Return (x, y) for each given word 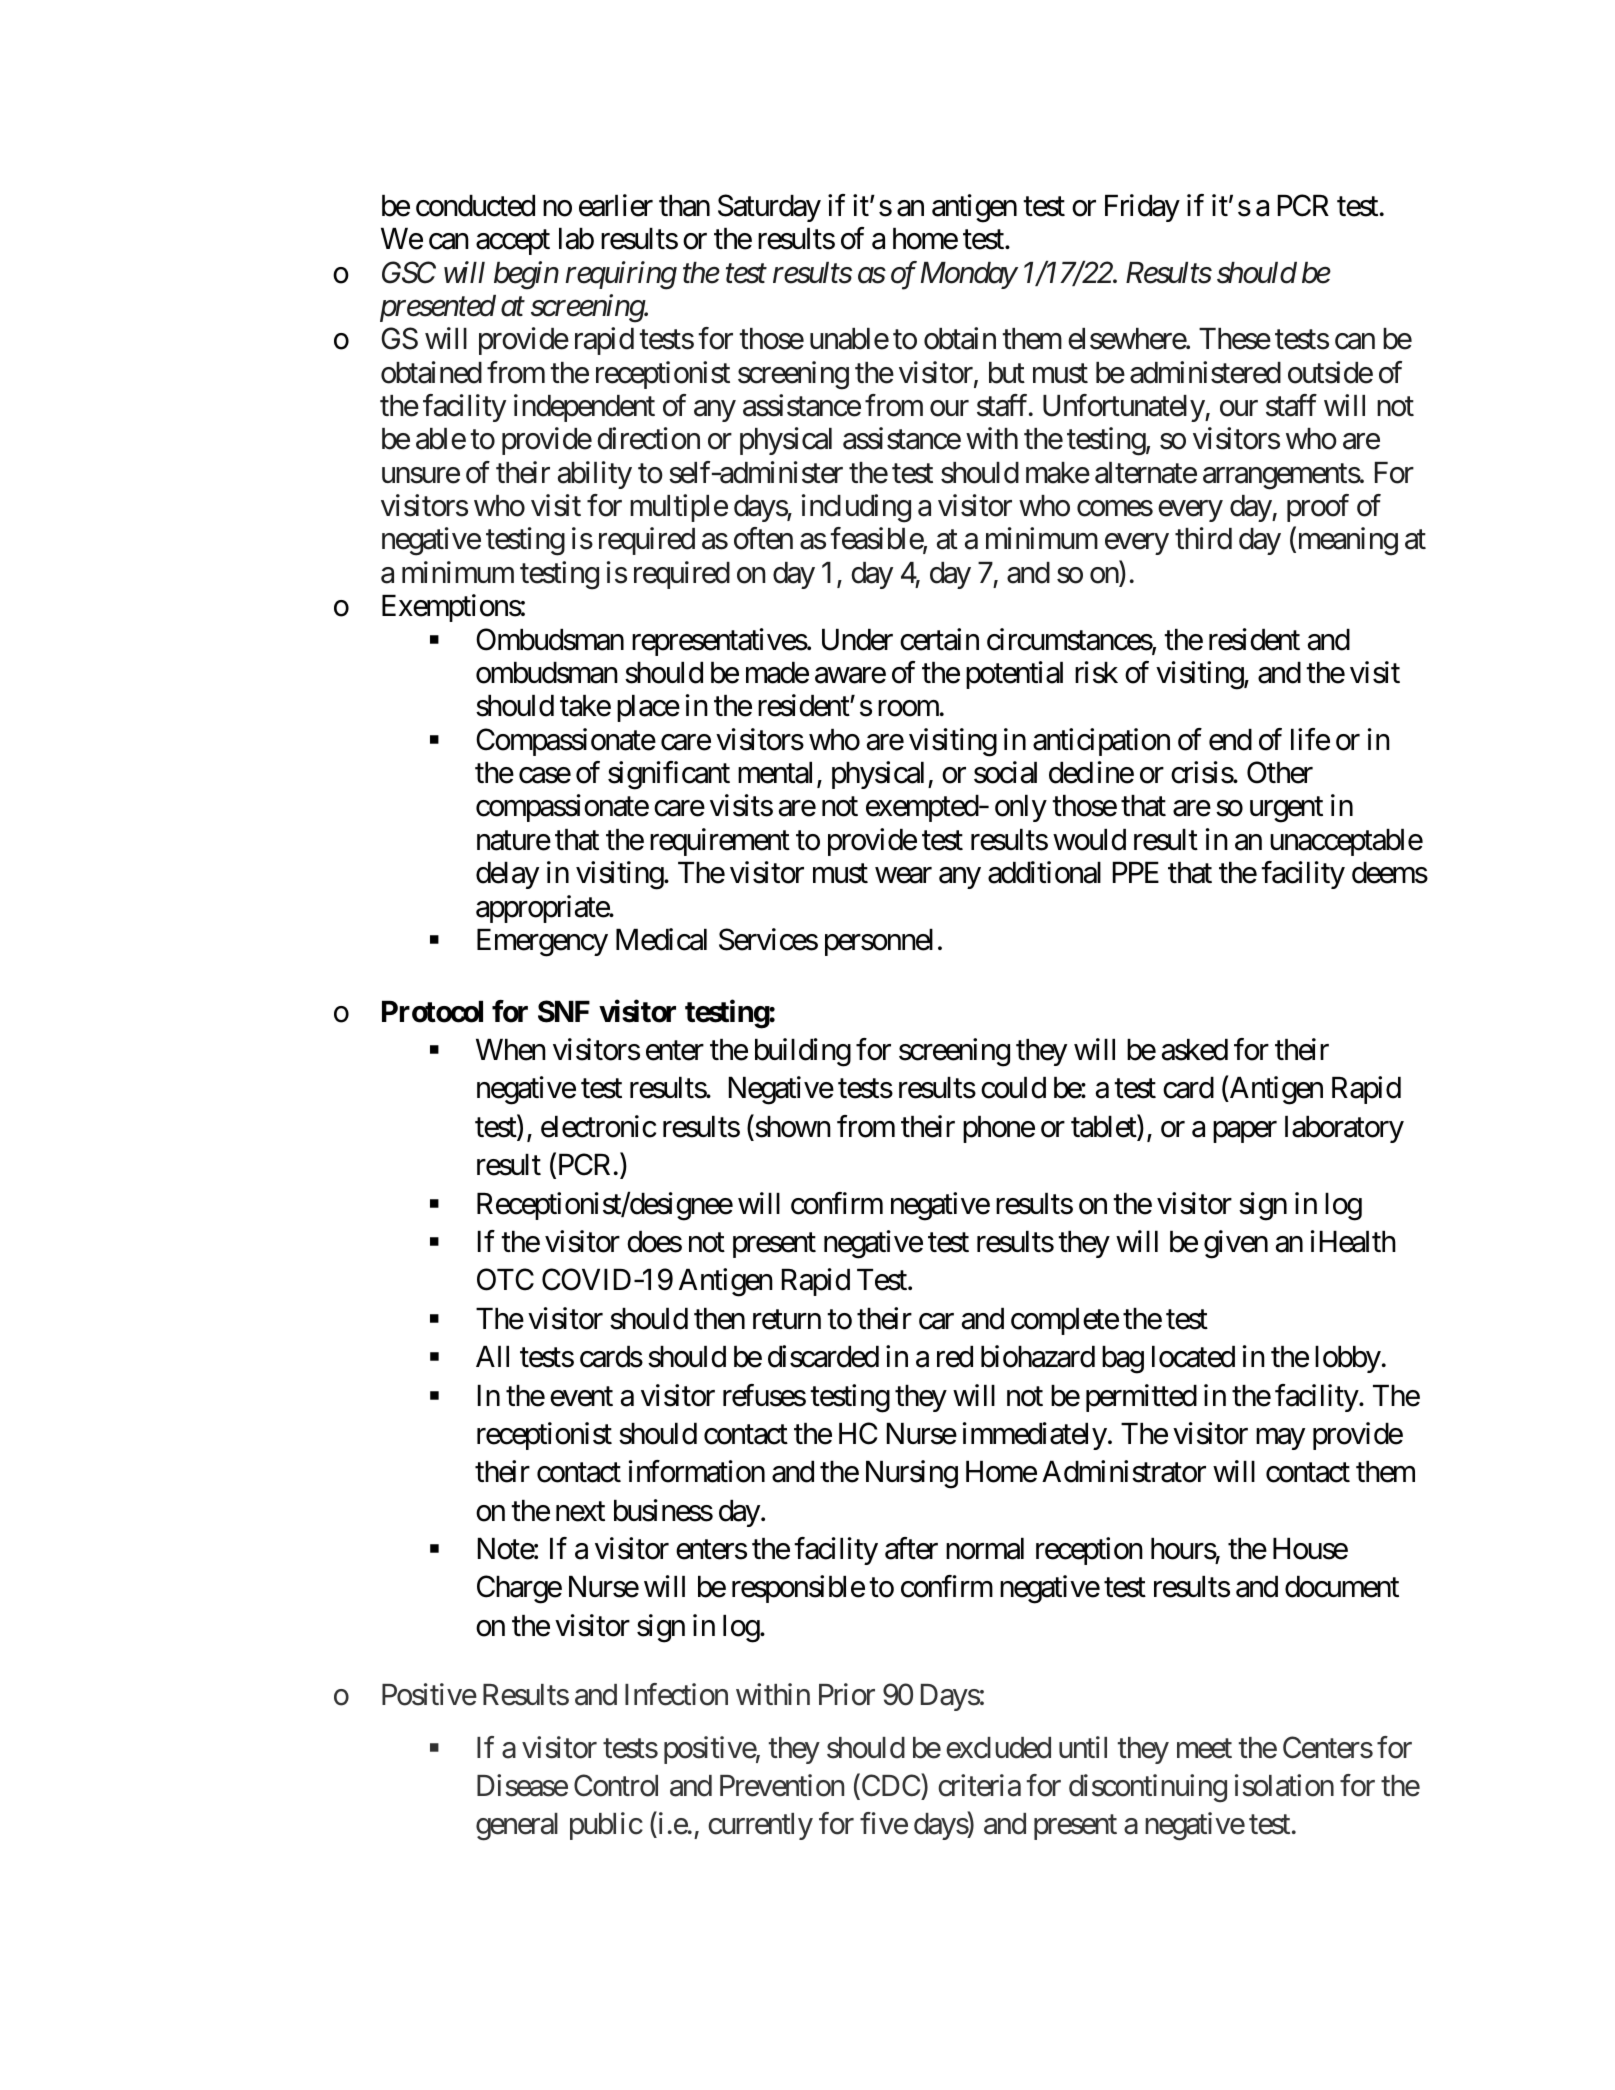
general (517, 1827)
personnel (879, 942)
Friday (1142, 208)
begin (526, 275)
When (511, 1050)
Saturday (769, 208)
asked (1195, 1050)
